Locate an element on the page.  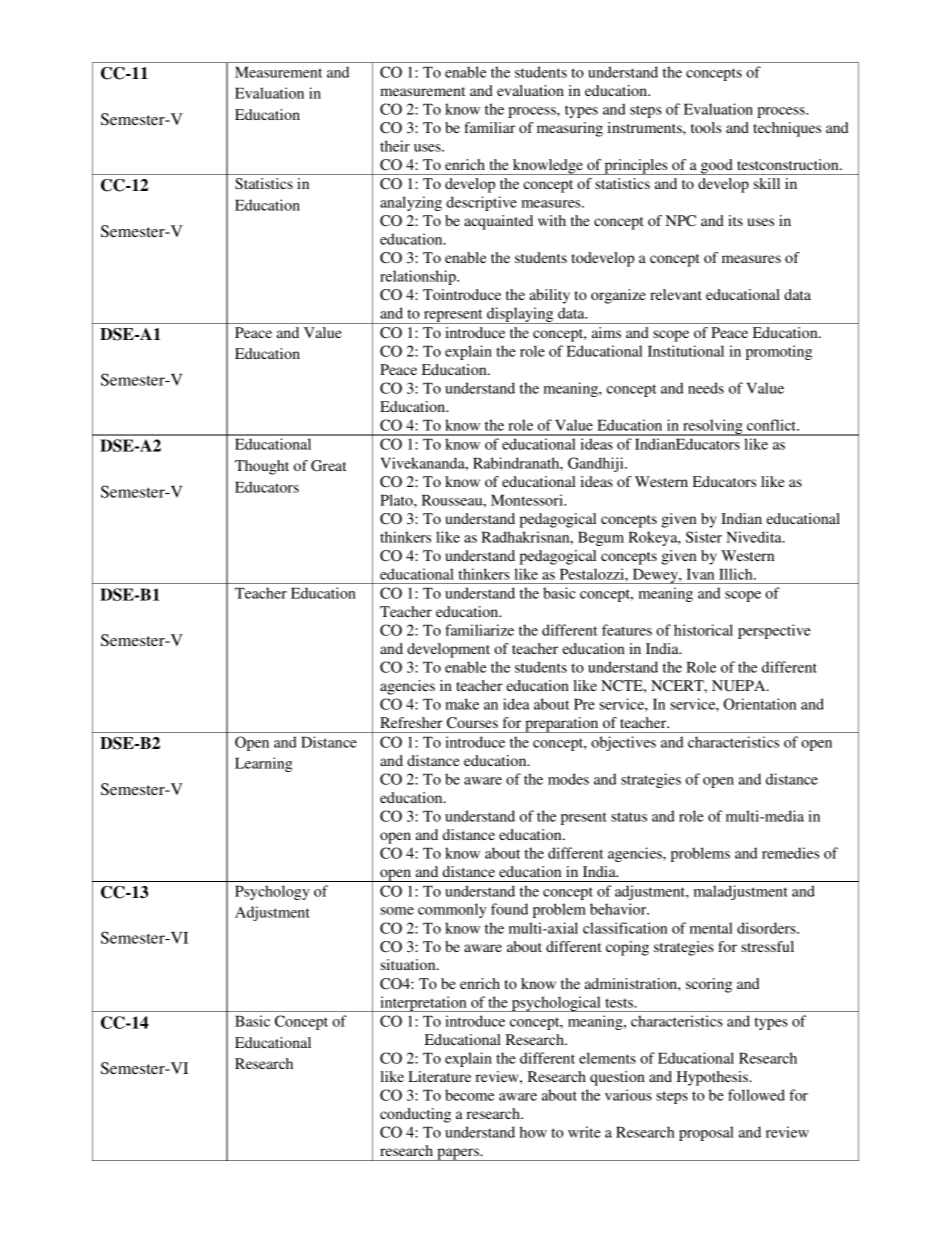
their is located at coordinates (395, 146).
